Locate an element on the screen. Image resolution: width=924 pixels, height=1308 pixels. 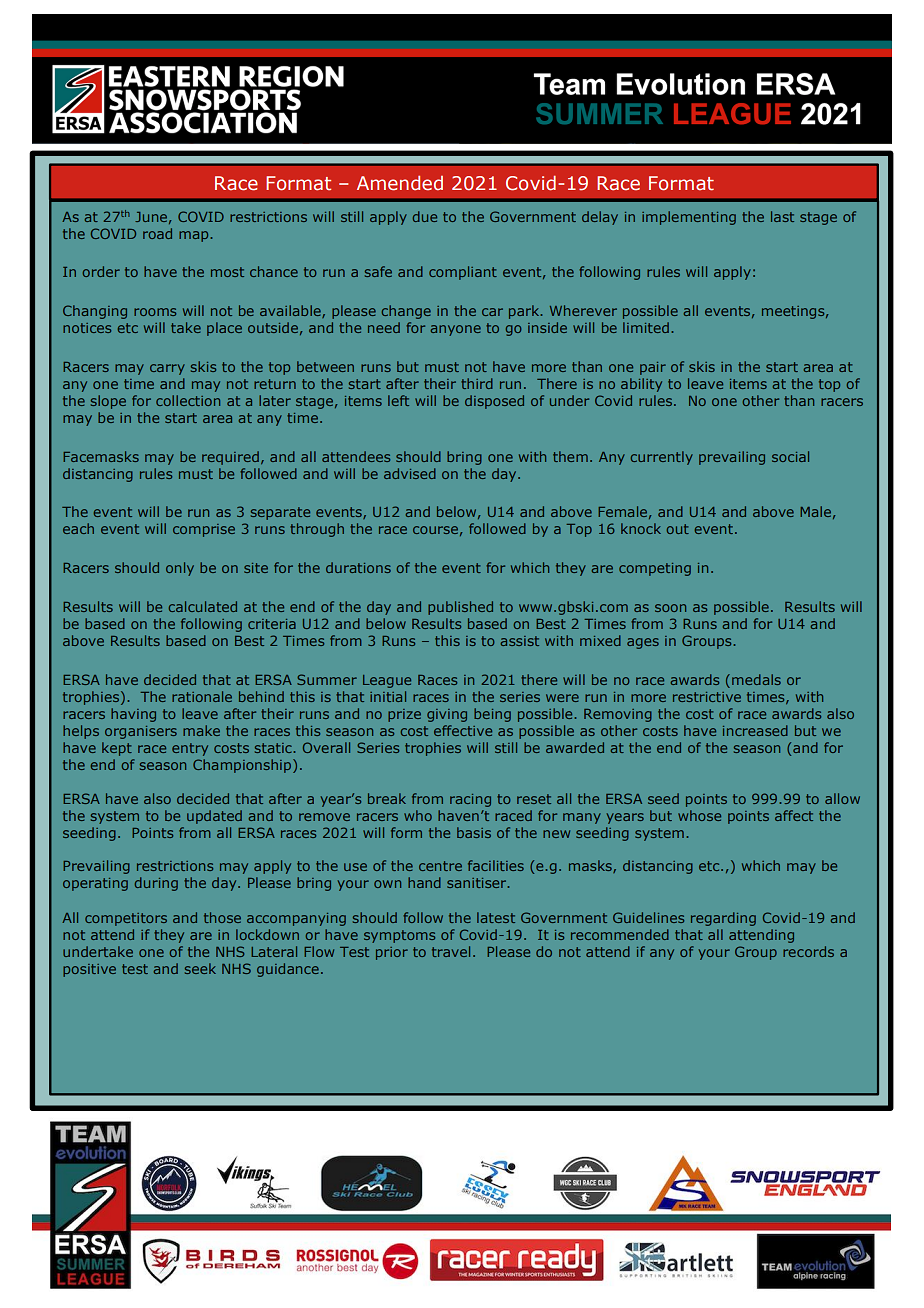
road is located at coordinates (157, 233).
